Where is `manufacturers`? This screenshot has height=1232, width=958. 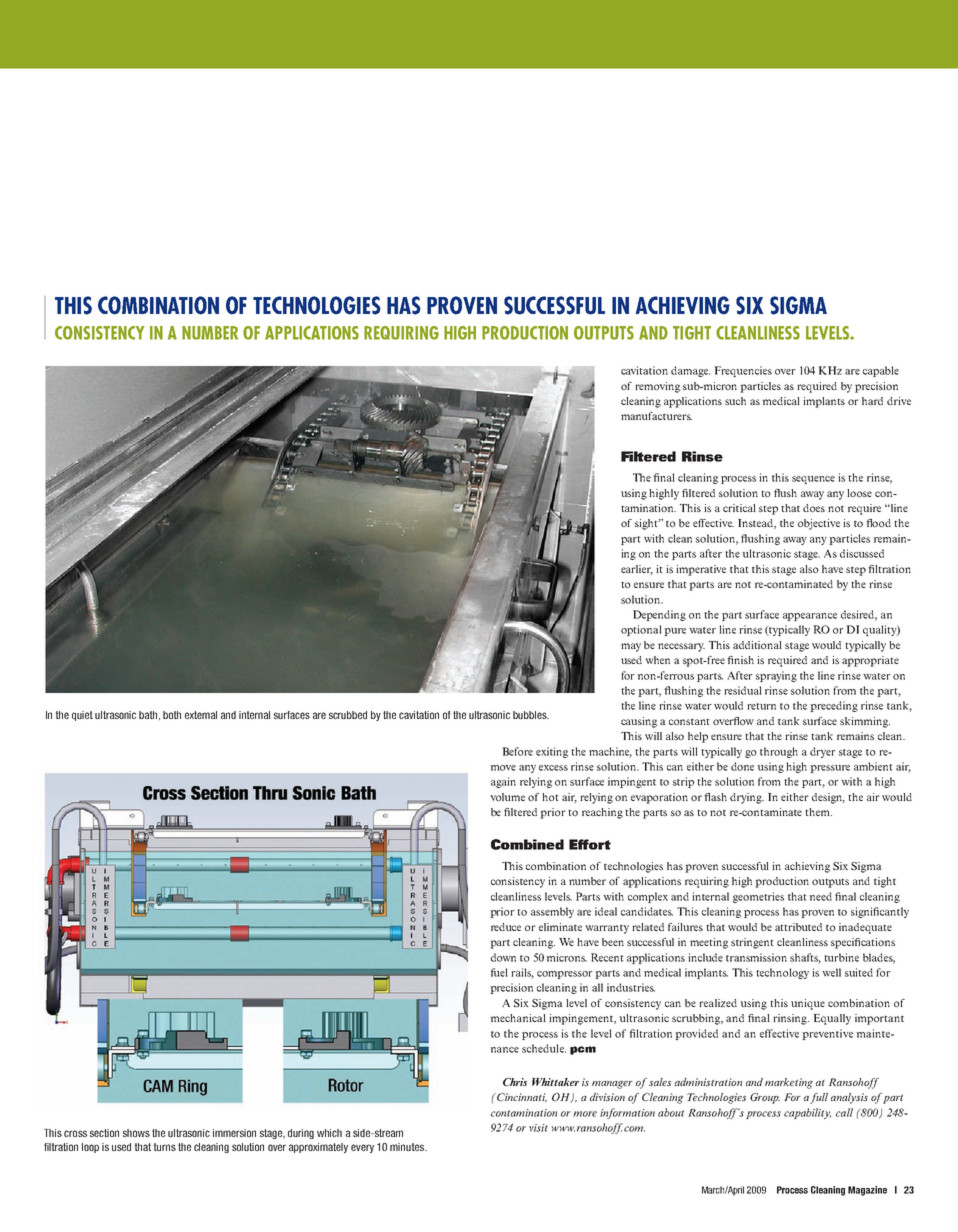 manufacturers is located at coordinates (656, 416).
